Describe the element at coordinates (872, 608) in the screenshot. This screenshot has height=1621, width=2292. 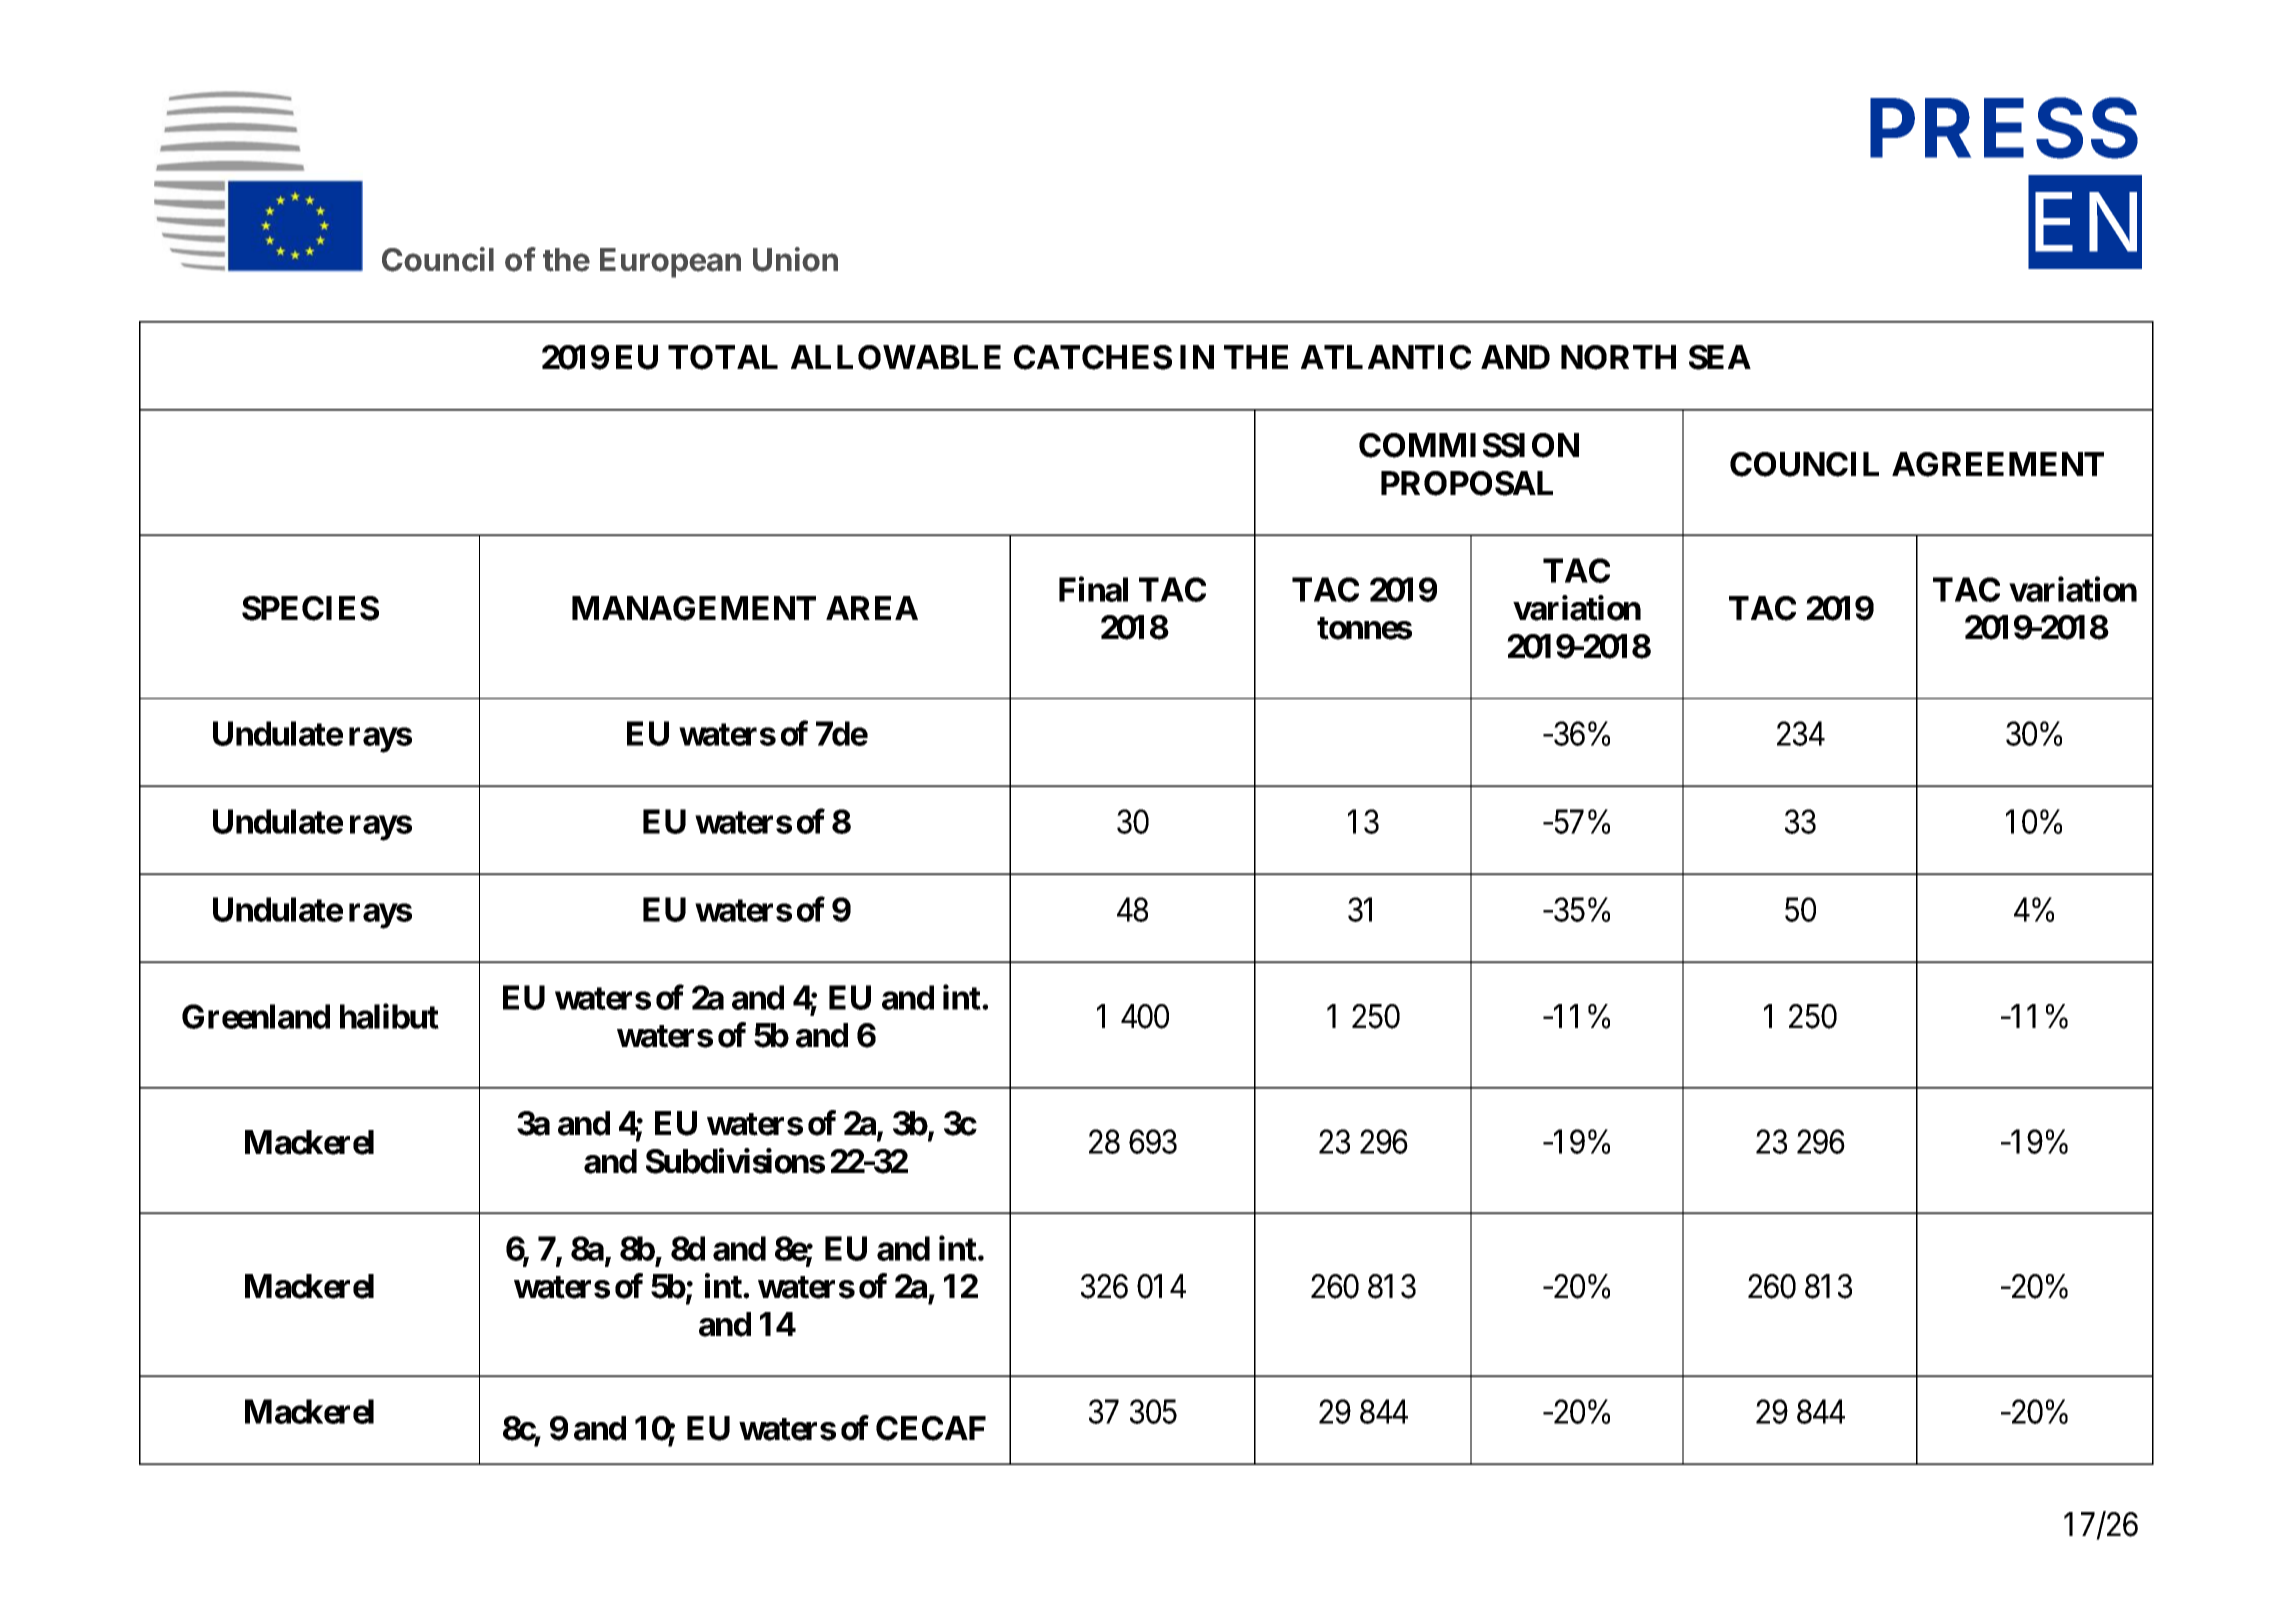
I see `AREA` at that location.
